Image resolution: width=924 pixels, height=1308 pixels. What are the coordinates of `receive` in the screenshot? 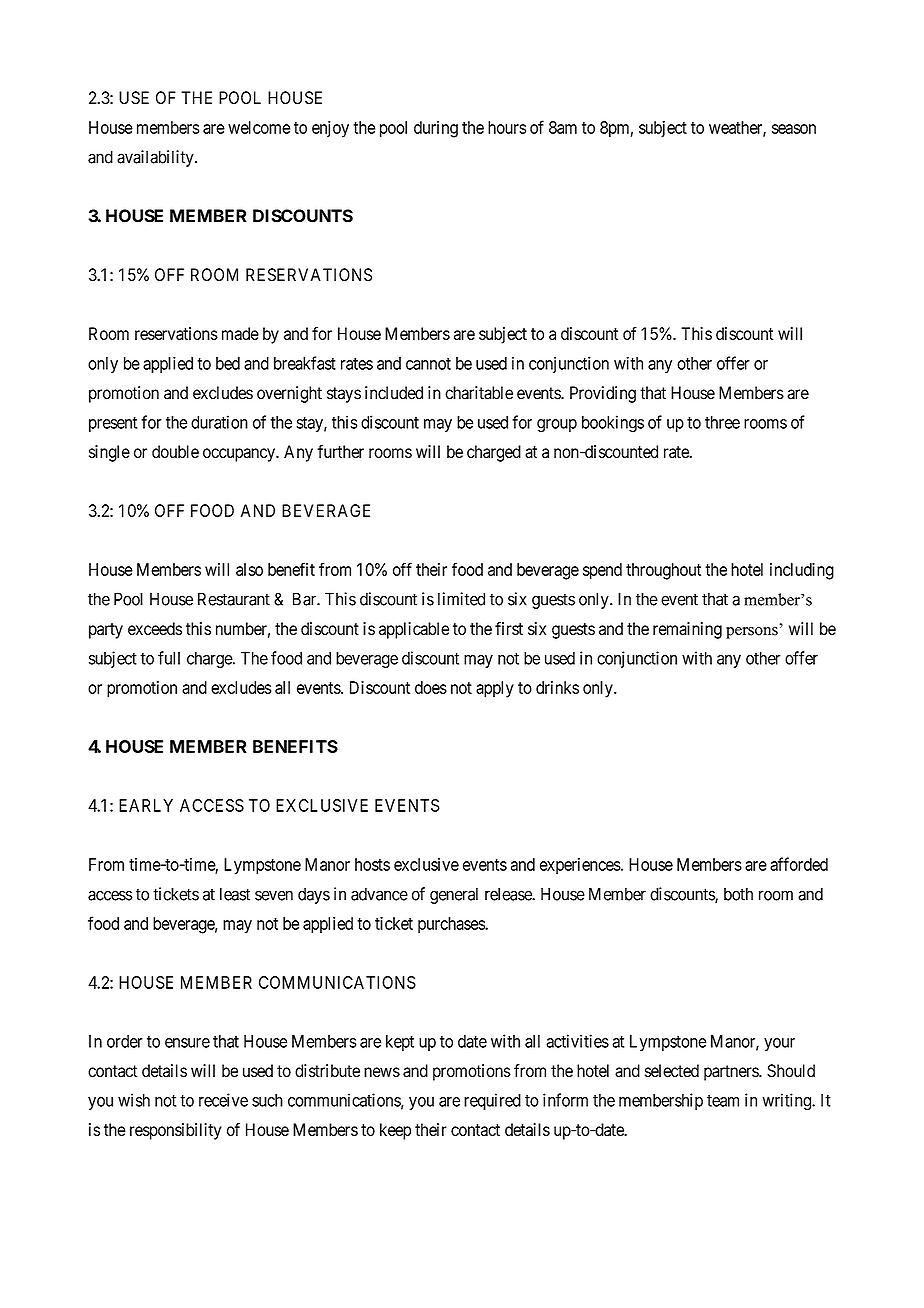 It's located at (223, 1100).
